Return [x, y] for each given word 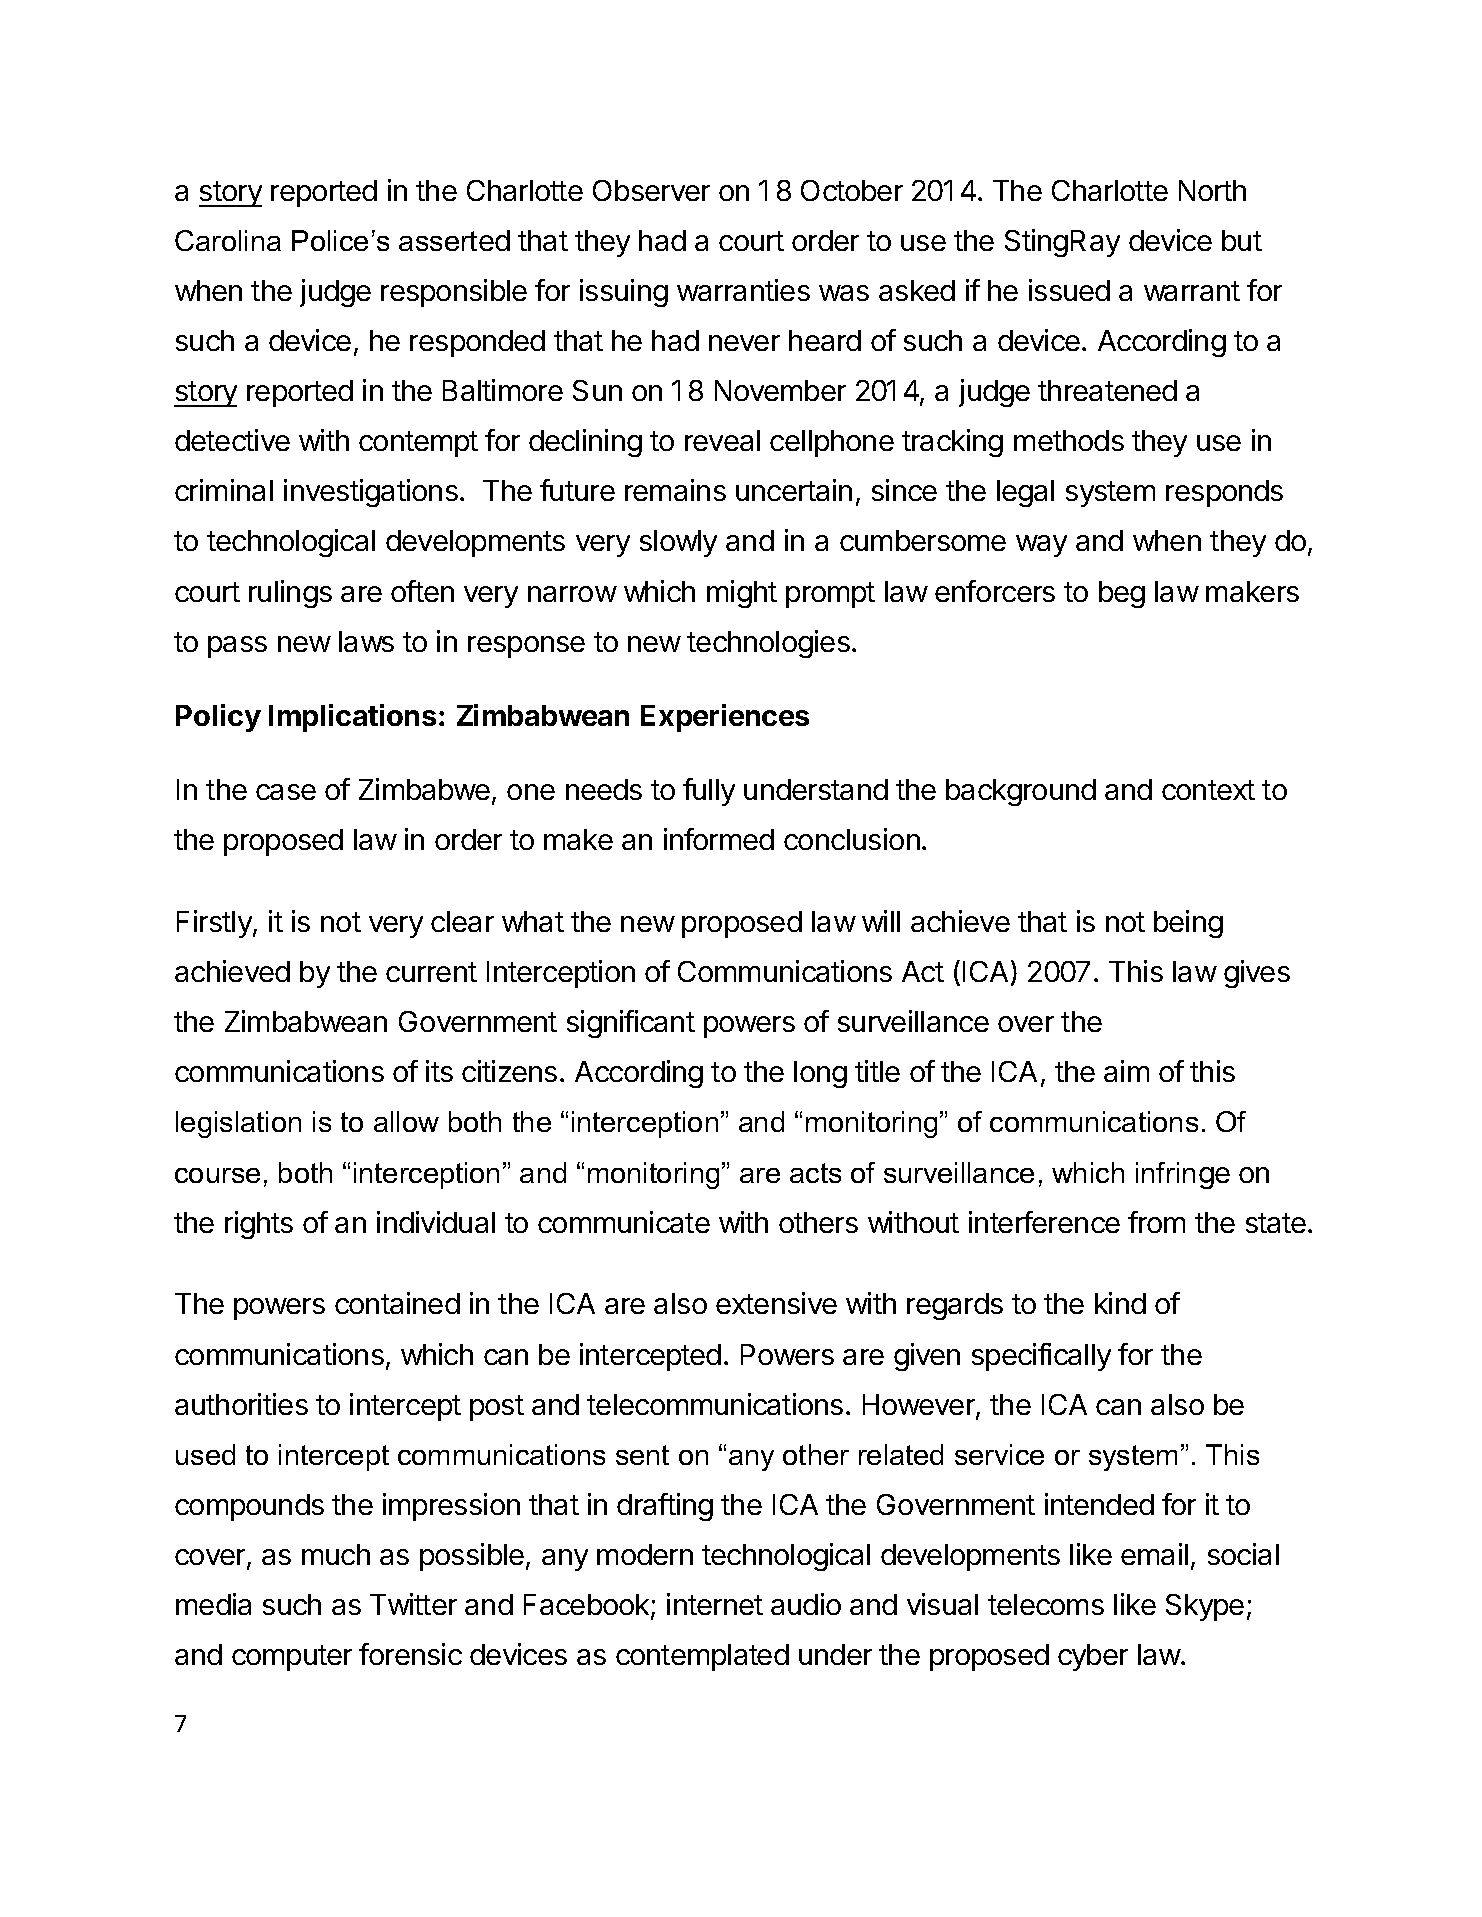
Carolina [228, 240]
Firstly [215, 924]
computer [292, 1658]
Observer [651, 190]
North [1212, 190]
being [1188, 924]
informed [719, 839]
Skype [1205, 1607]
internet [715, 1604]
